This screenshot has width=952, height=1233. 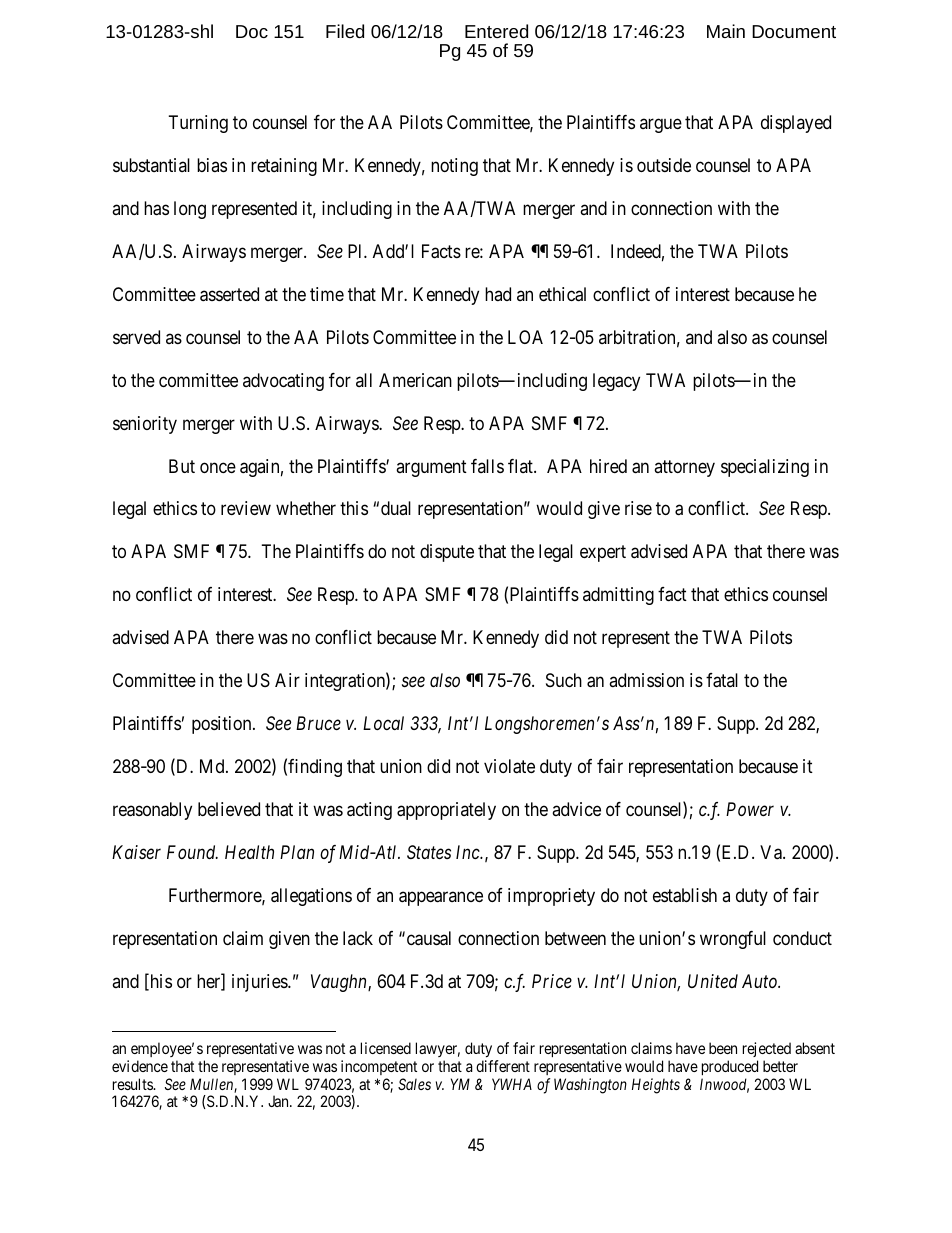 What do you see at coordinates (726, 31) in the screenshot?
I see `Main` at bounding box center [726, 31].
